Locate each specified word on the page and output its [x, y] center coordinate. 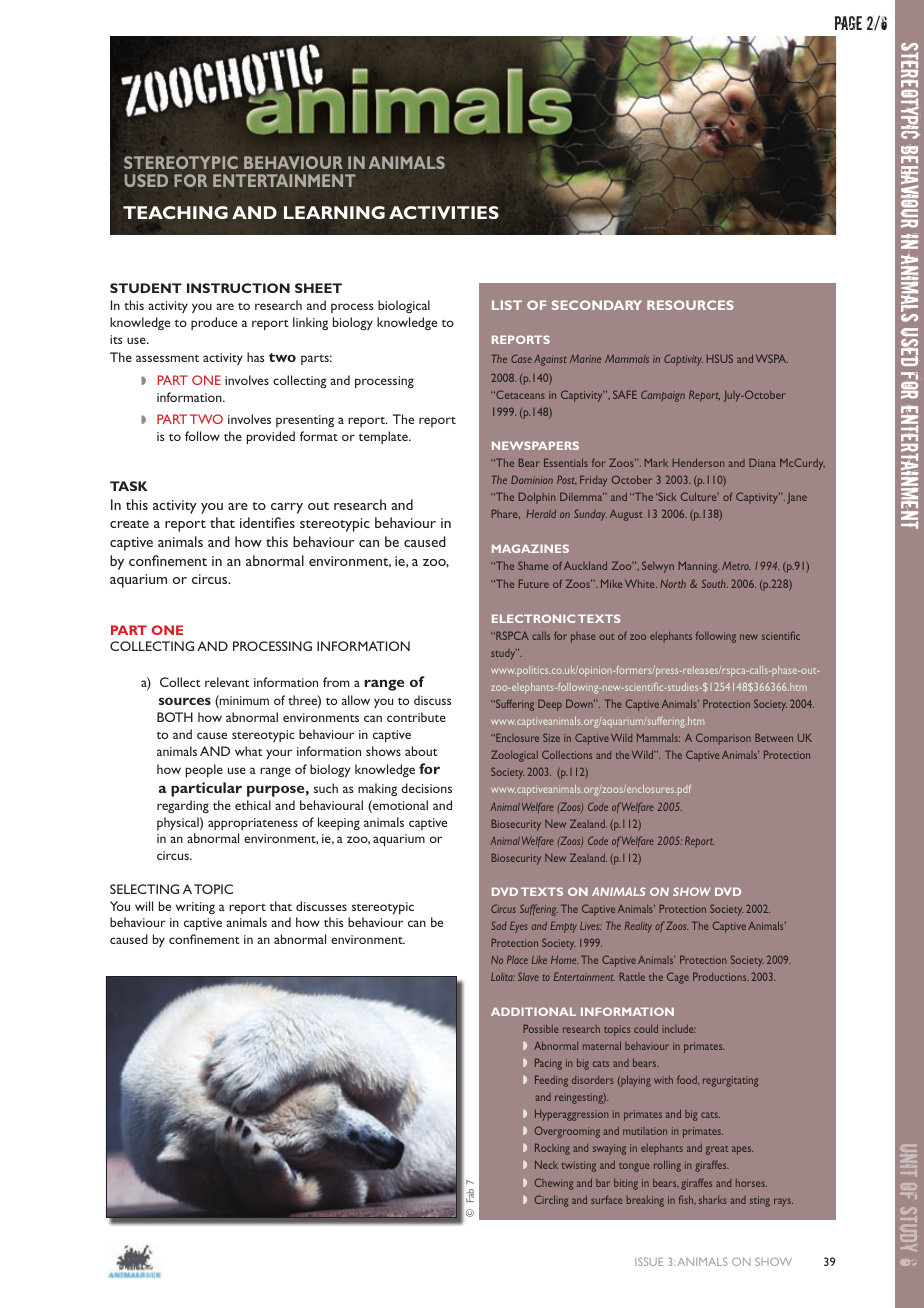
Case [521, 358]
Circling [551, 1201]
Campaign [663, 396]
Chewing [554, 1184]
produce [214, 323]
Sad [499, 925]
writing [195, 908]
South [715, 583]
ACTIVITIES [444, 212]
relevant [227, 682]
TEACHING [175, 212]
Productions [721, 976]
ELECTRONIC [533, 618]
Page [848, 23]
